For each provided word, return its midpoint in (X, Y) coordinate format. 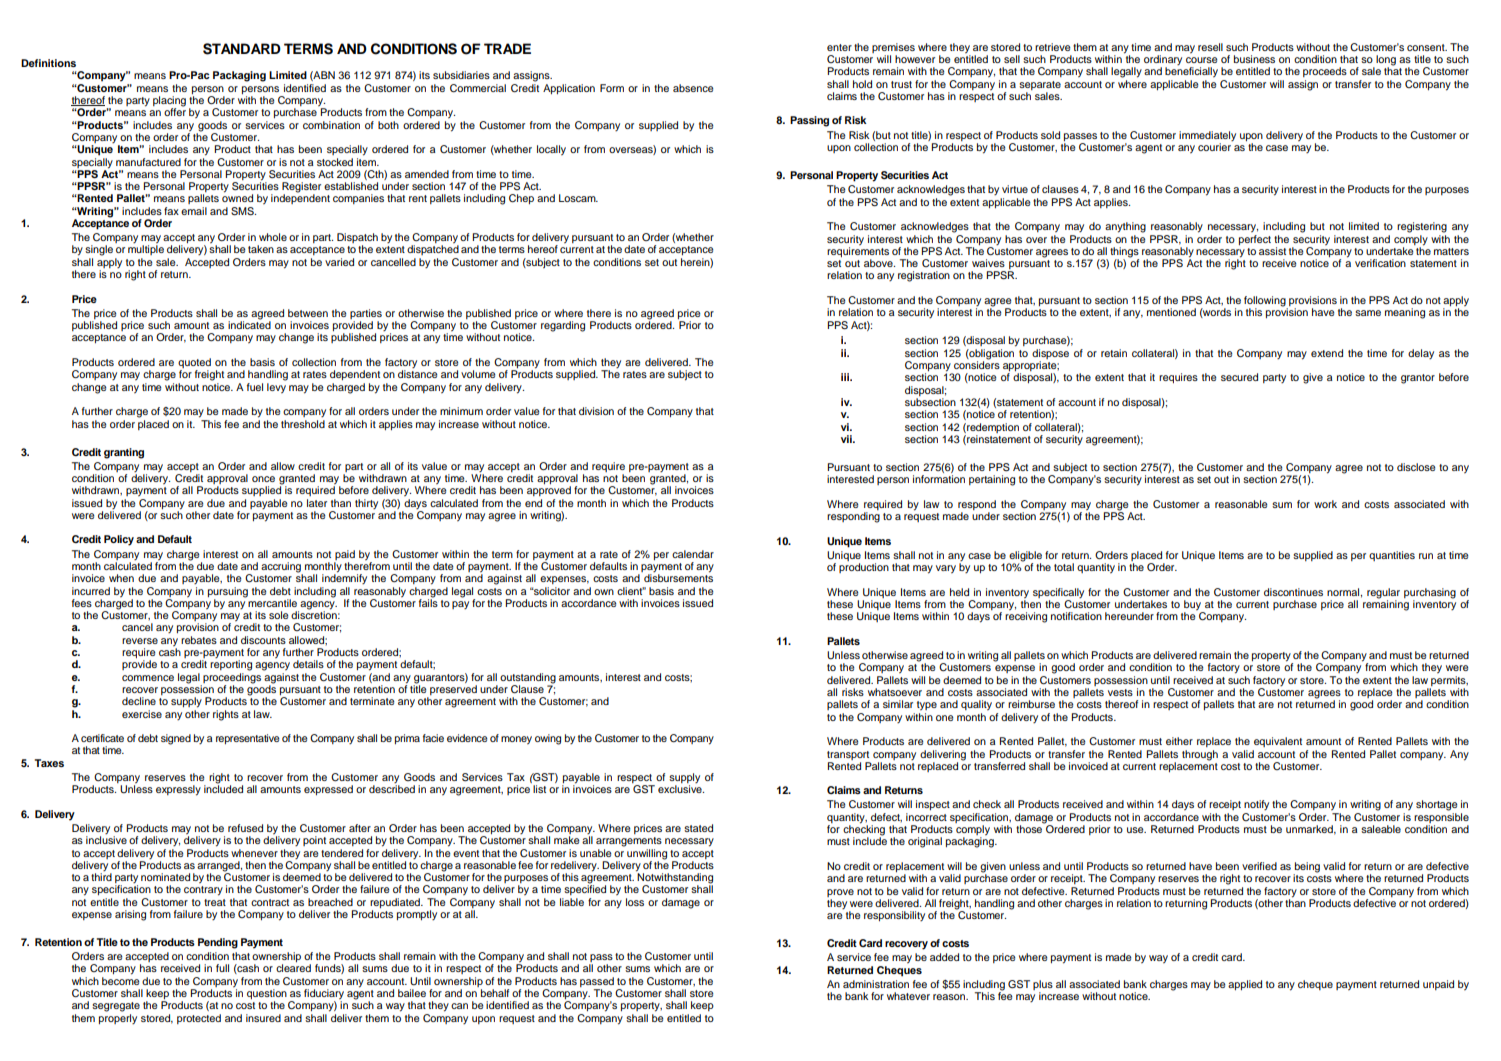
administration (876, 984)
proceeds (1325, 72)
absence (693, 88)
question (267, 995)
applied (1245, 985)
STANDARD (242, 49)
